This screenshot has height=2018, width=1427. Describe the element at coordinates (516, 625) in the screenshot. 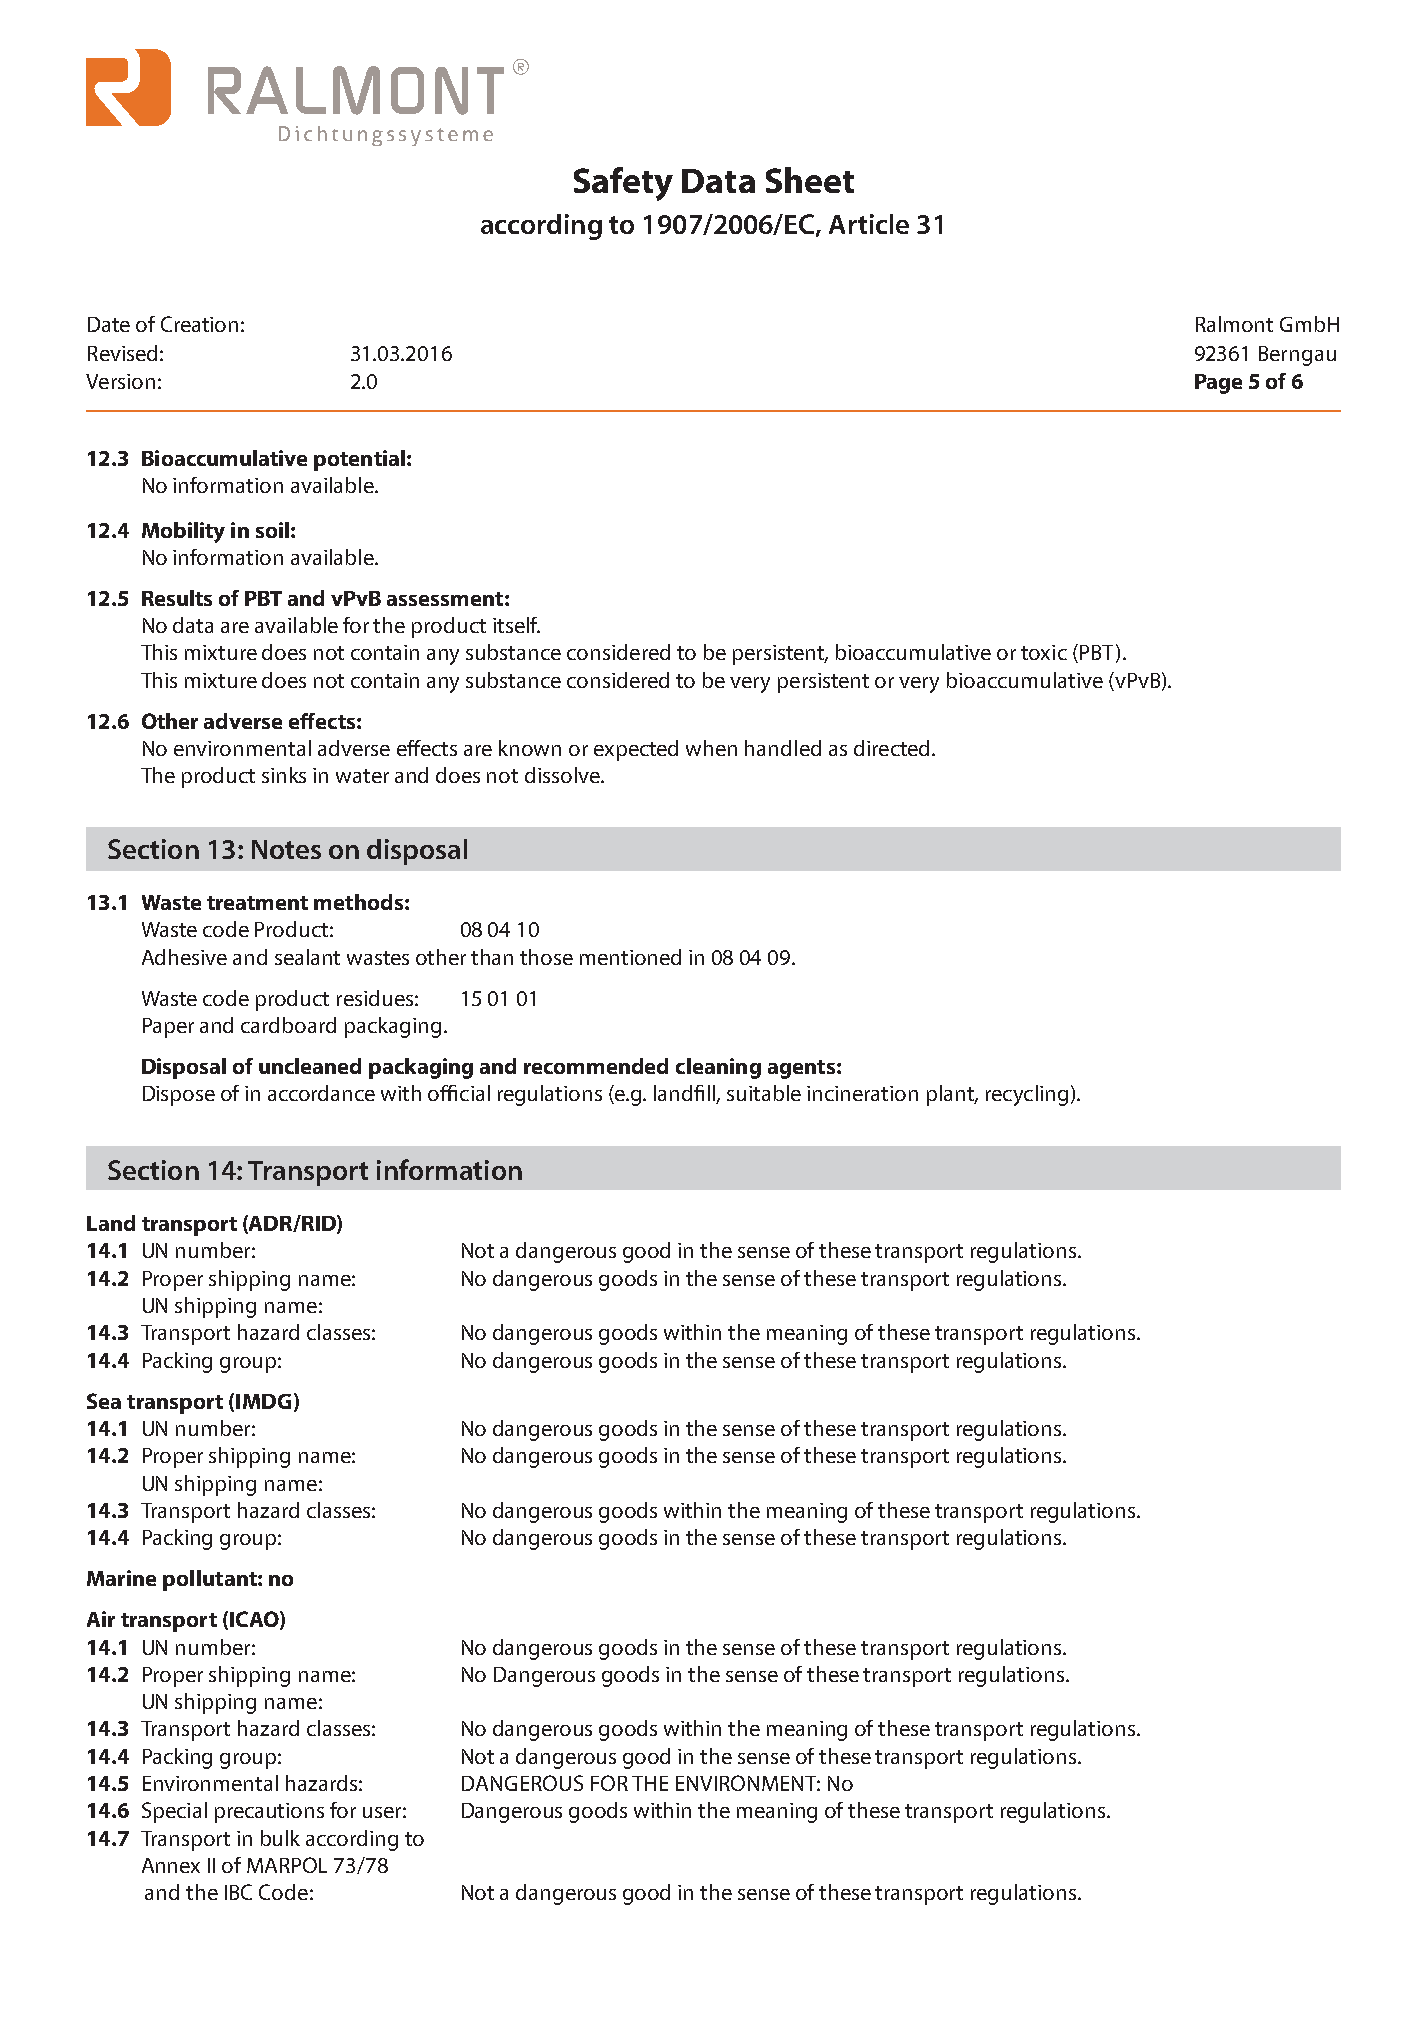

I see `itself` at that location.
